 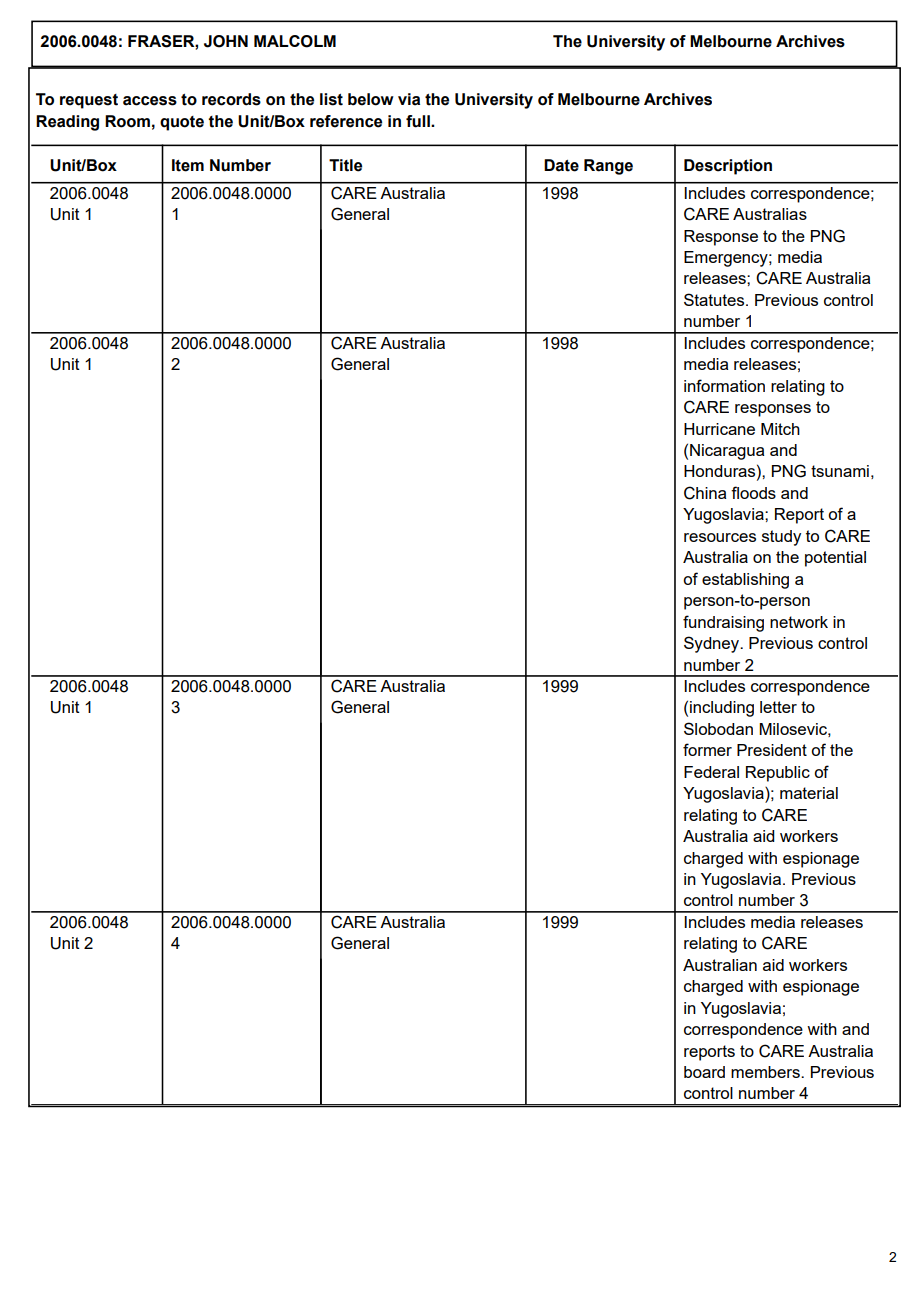 What do you see at coordinates (419, 121) in the image?
I see `full` at bounding box center [419, 121].
